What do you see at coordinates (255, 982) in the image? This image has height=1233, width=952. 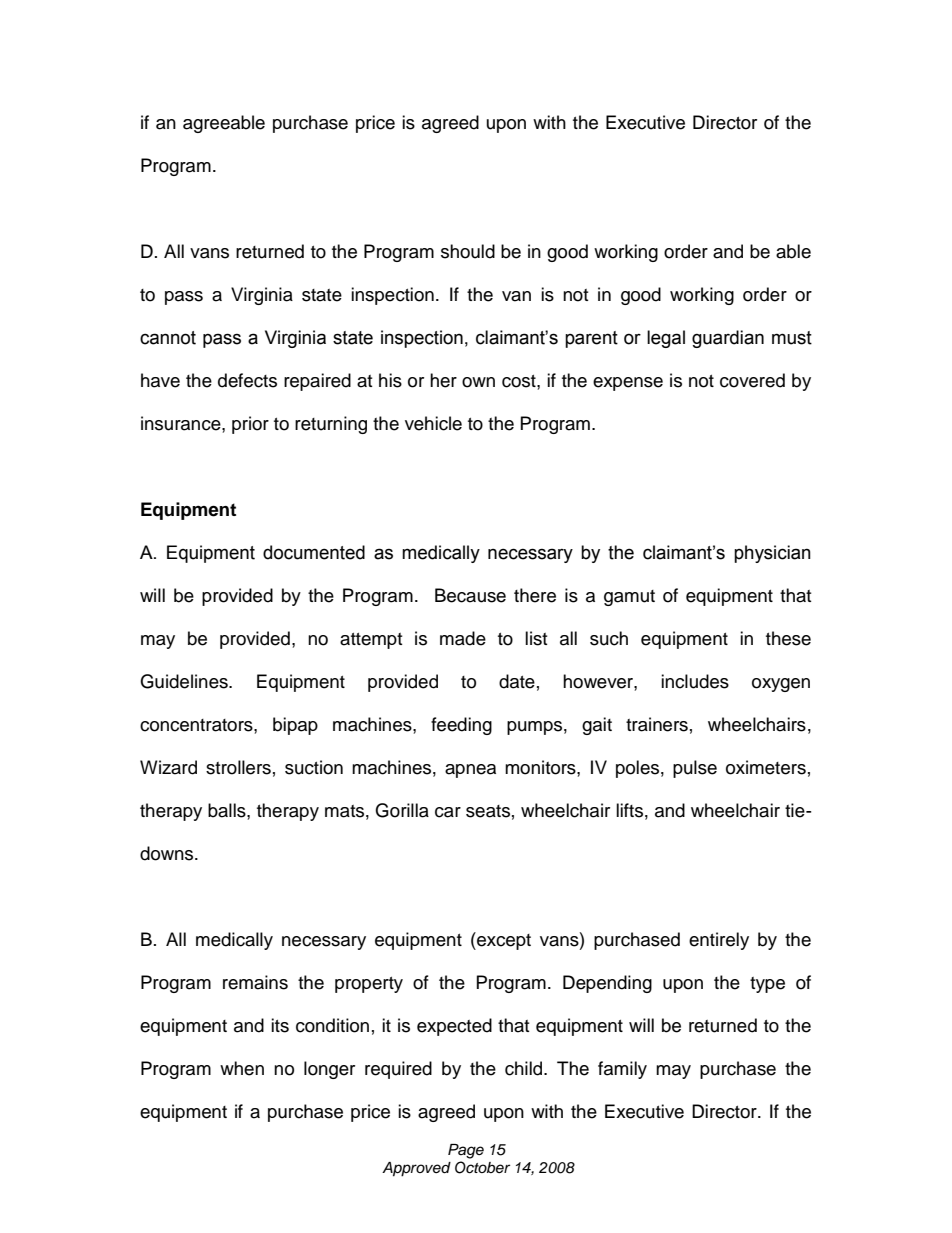 I see `remains` at bounding box center [255, 982].
